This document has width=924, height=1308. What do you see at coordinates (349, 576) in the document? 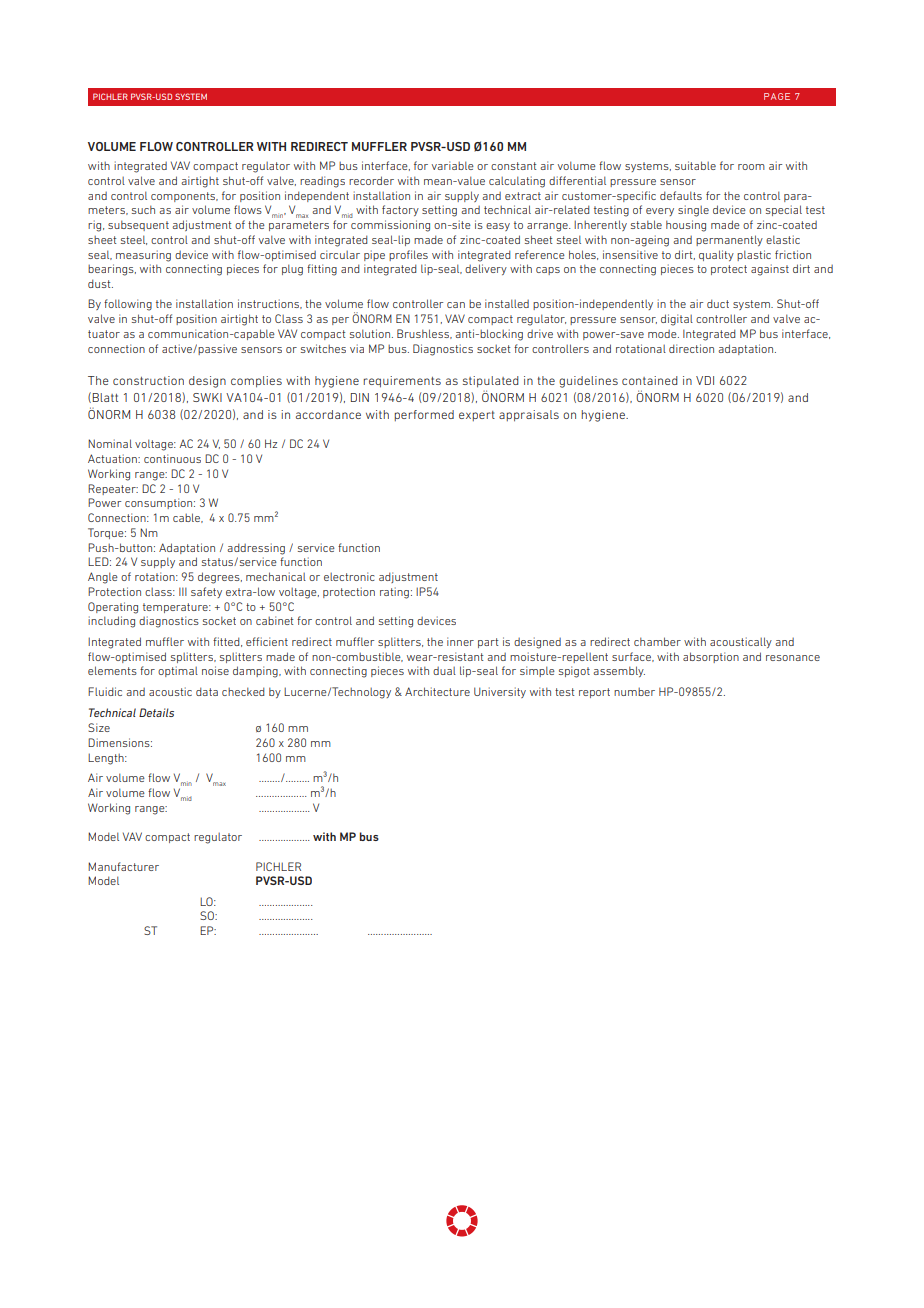
I see `electronic` at bounding box center [349, 576].
